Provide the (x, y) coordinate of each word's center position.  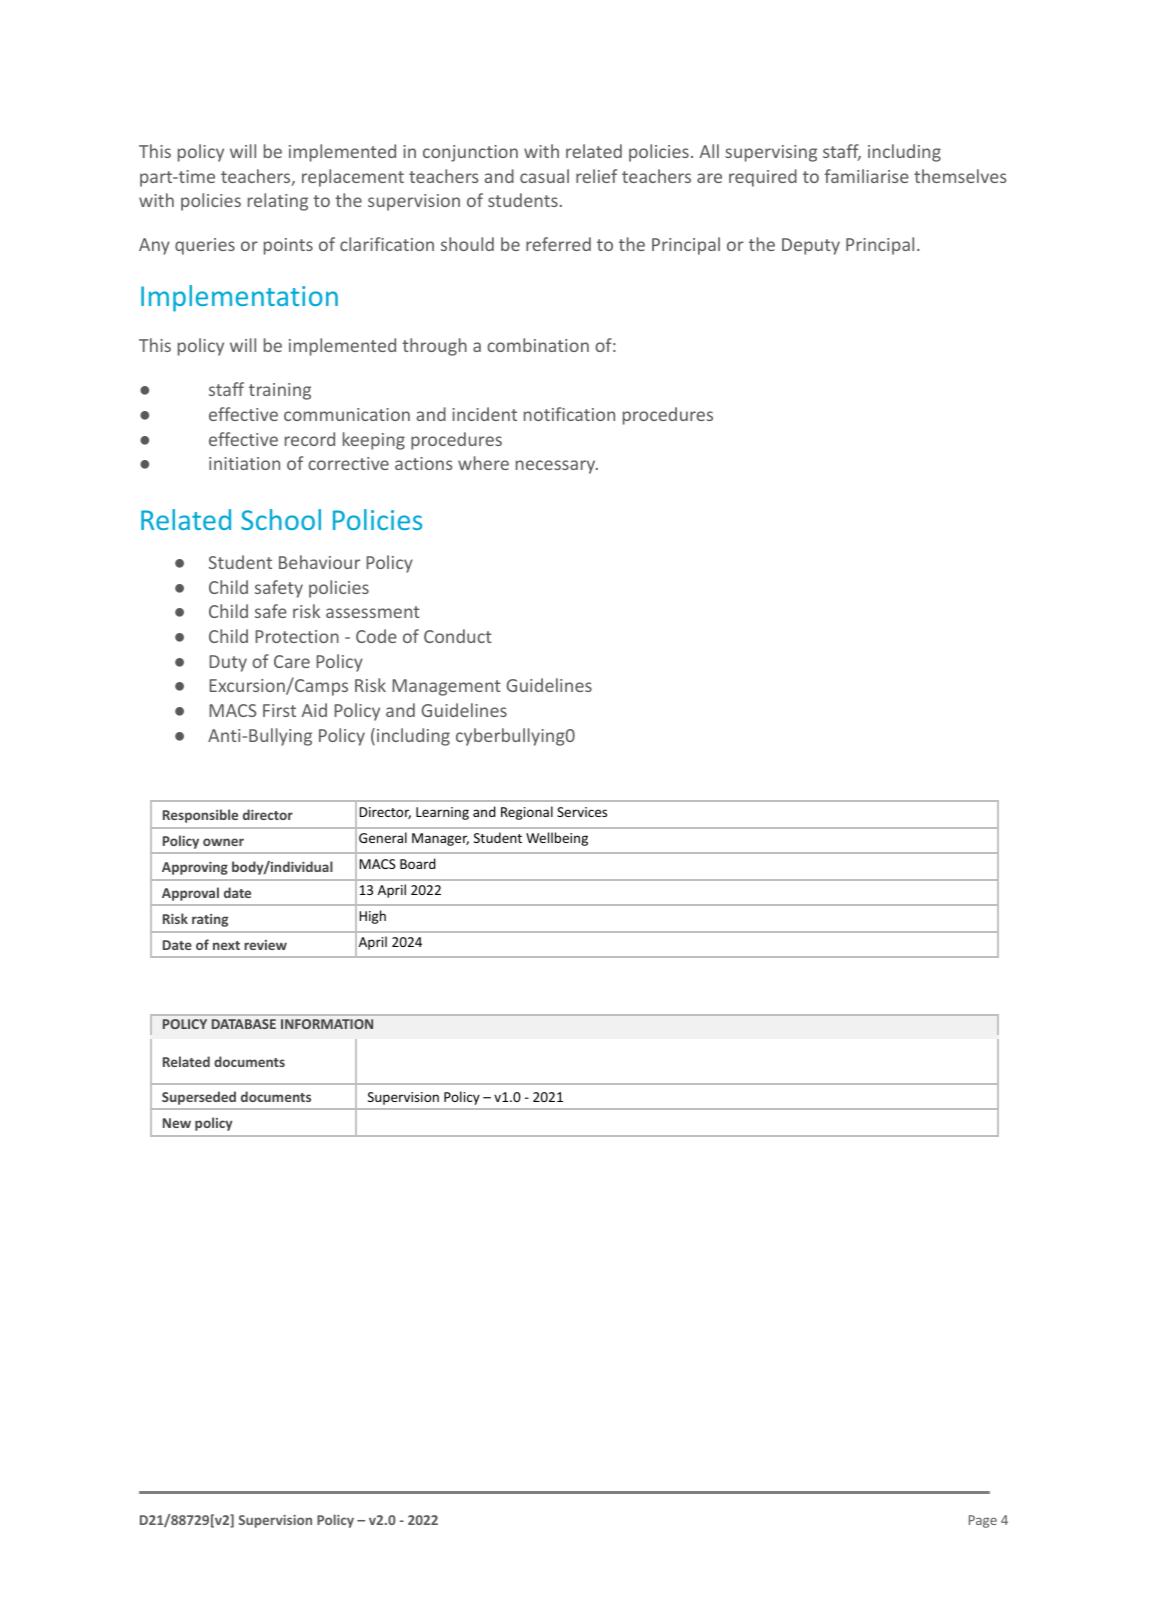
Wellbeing (557, 839)
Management (446, 687)
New (177, 1123)
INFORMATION (327, 1024)
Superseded (199, 1098)
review (265, 945)
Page (983, 1521)
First (279, 710)
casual (544, 176)
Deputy (811, 246)
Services (582, 812)
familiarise (866, 176)
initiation (244, 463)
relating (278, 202)
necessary (557, 467)
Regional (527, 813)
